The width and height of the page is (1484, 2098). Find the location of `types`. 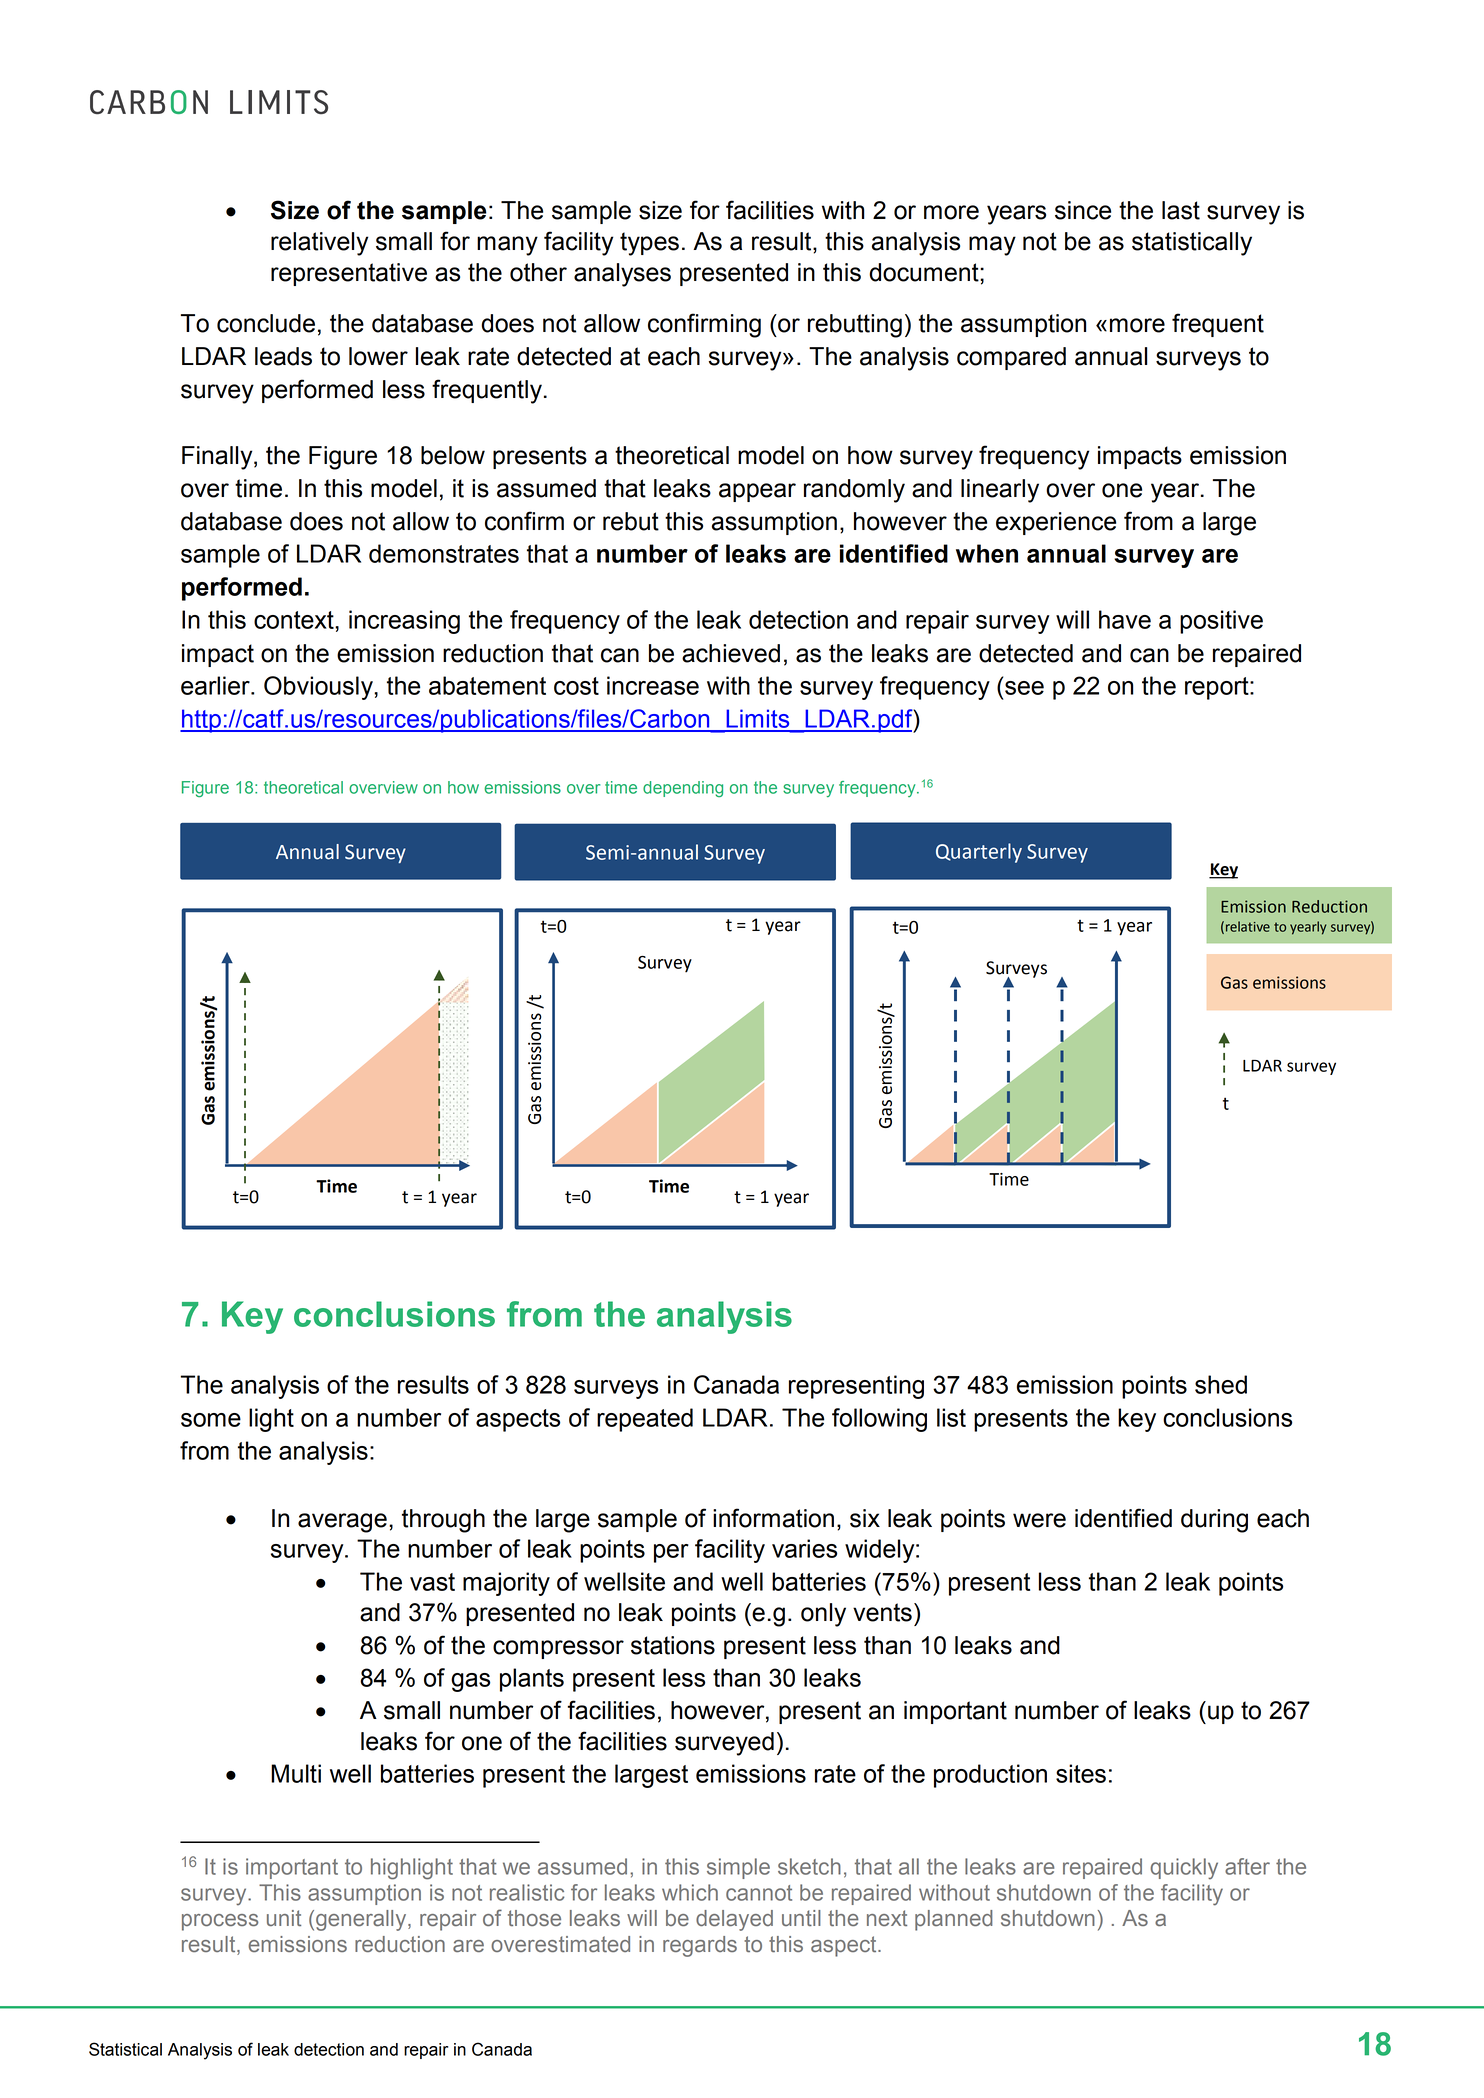

types is located at coordinates (649, 244).
